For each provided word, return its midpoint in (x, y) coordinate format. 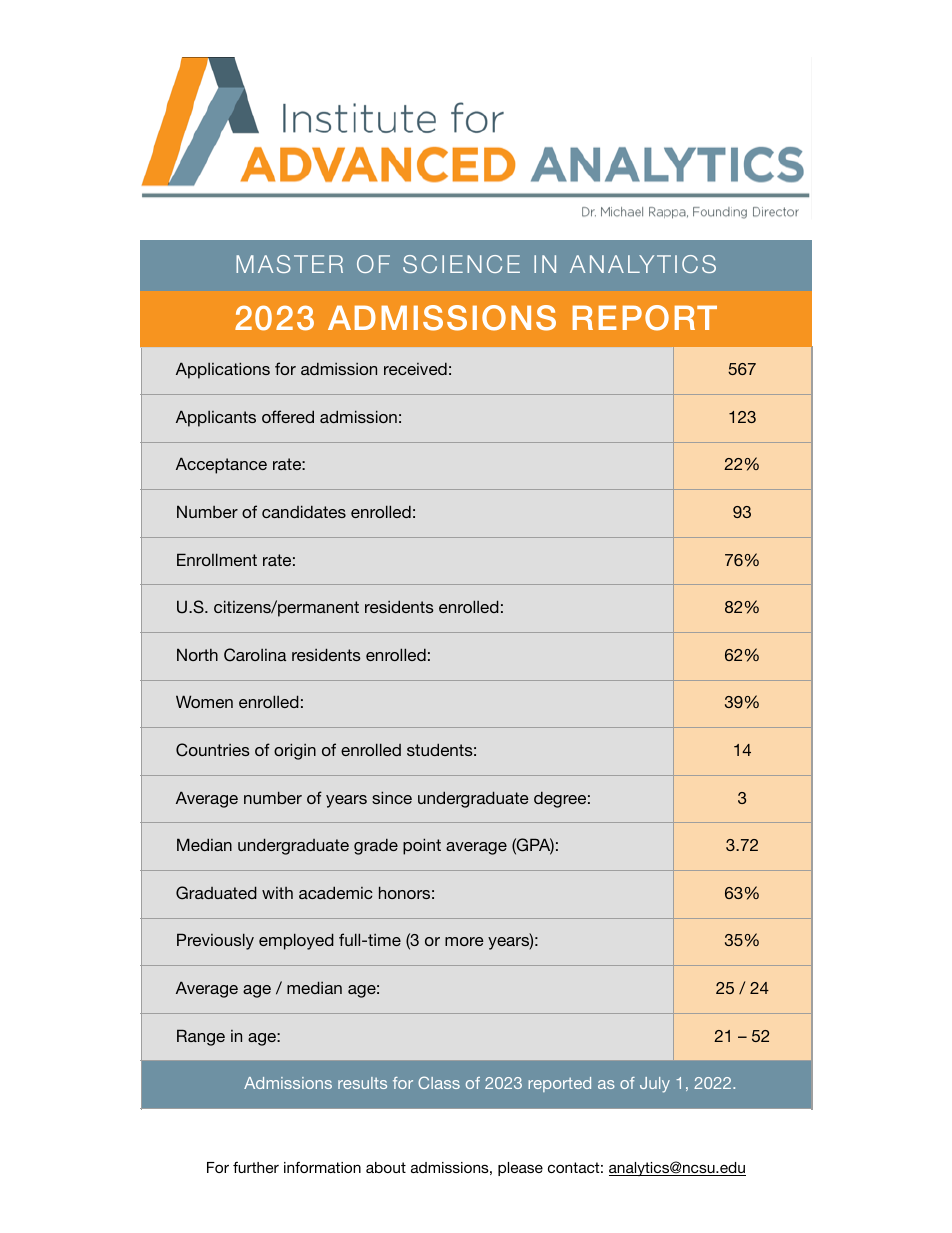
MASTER (289, 264)
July (655, 1085)
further (256, 1167)
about (386, 1167)
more (464, 941)
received (415, 368)
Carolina (255, 655)
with (277, 893)
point (422, 846)
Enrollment (217, 559)
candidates (304, 511)
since (392, 797)
